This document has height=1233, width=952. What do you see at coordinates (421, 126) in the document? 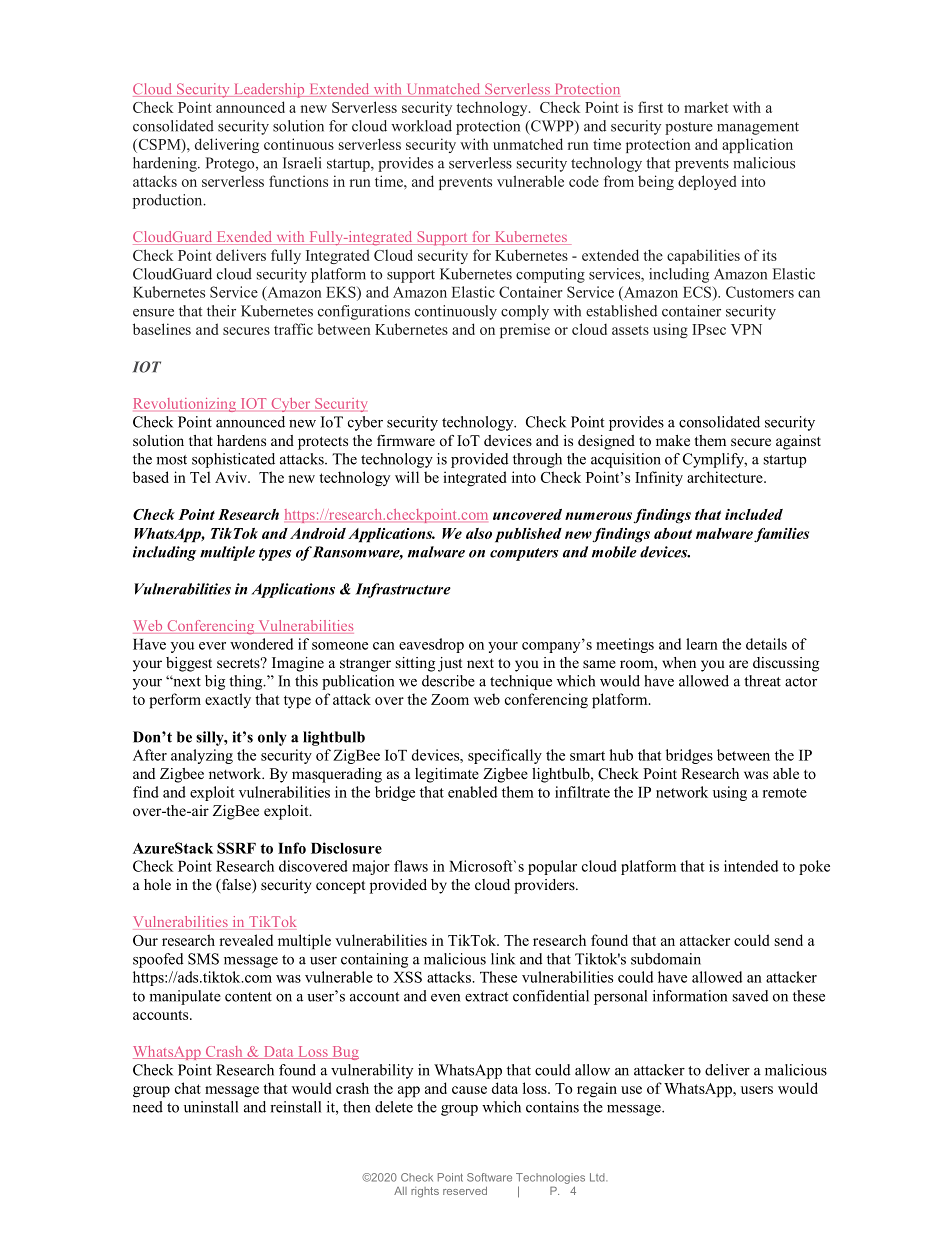
I see `workload` at bounding box center [421, 126].
